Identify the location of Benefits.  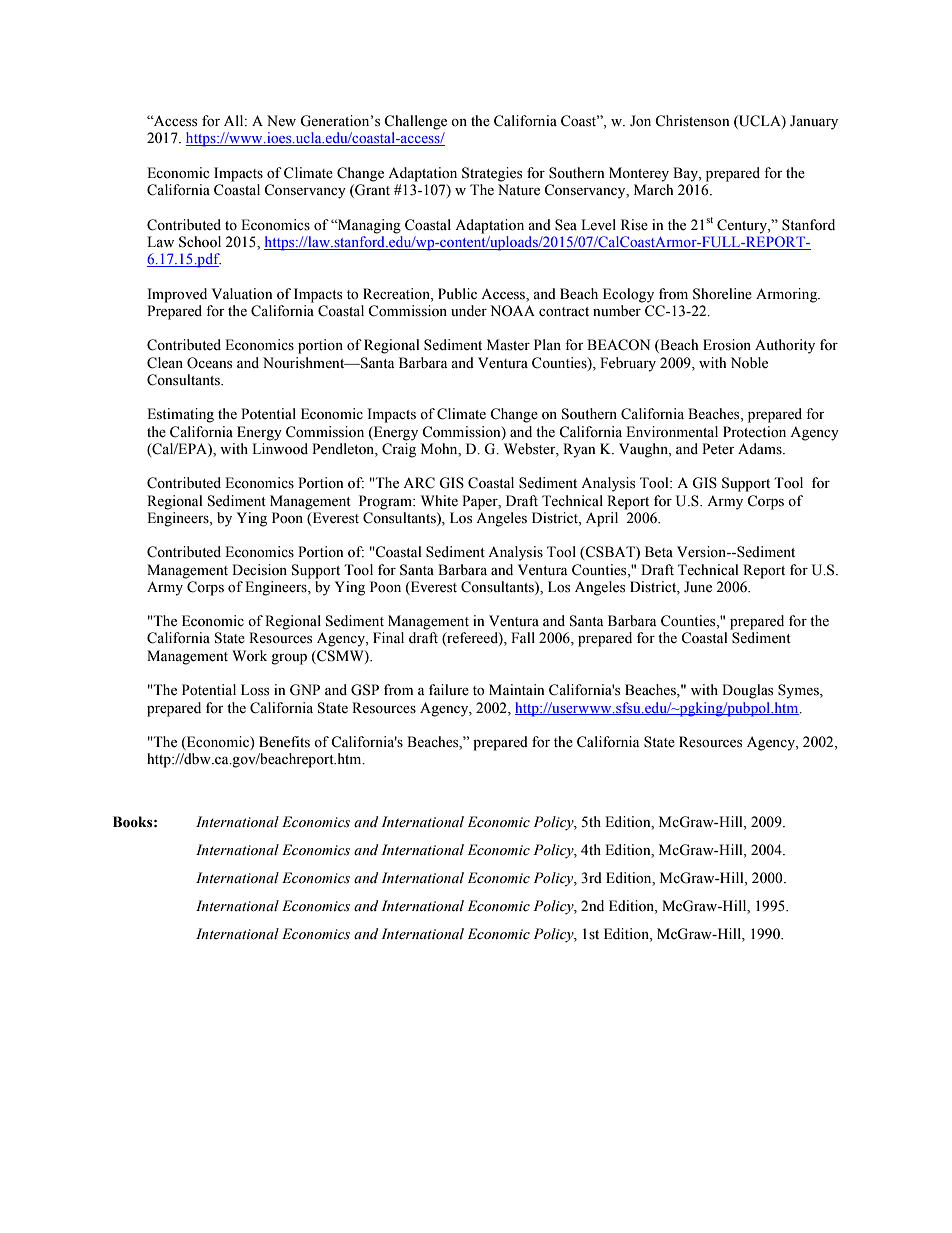
(284, 742).
